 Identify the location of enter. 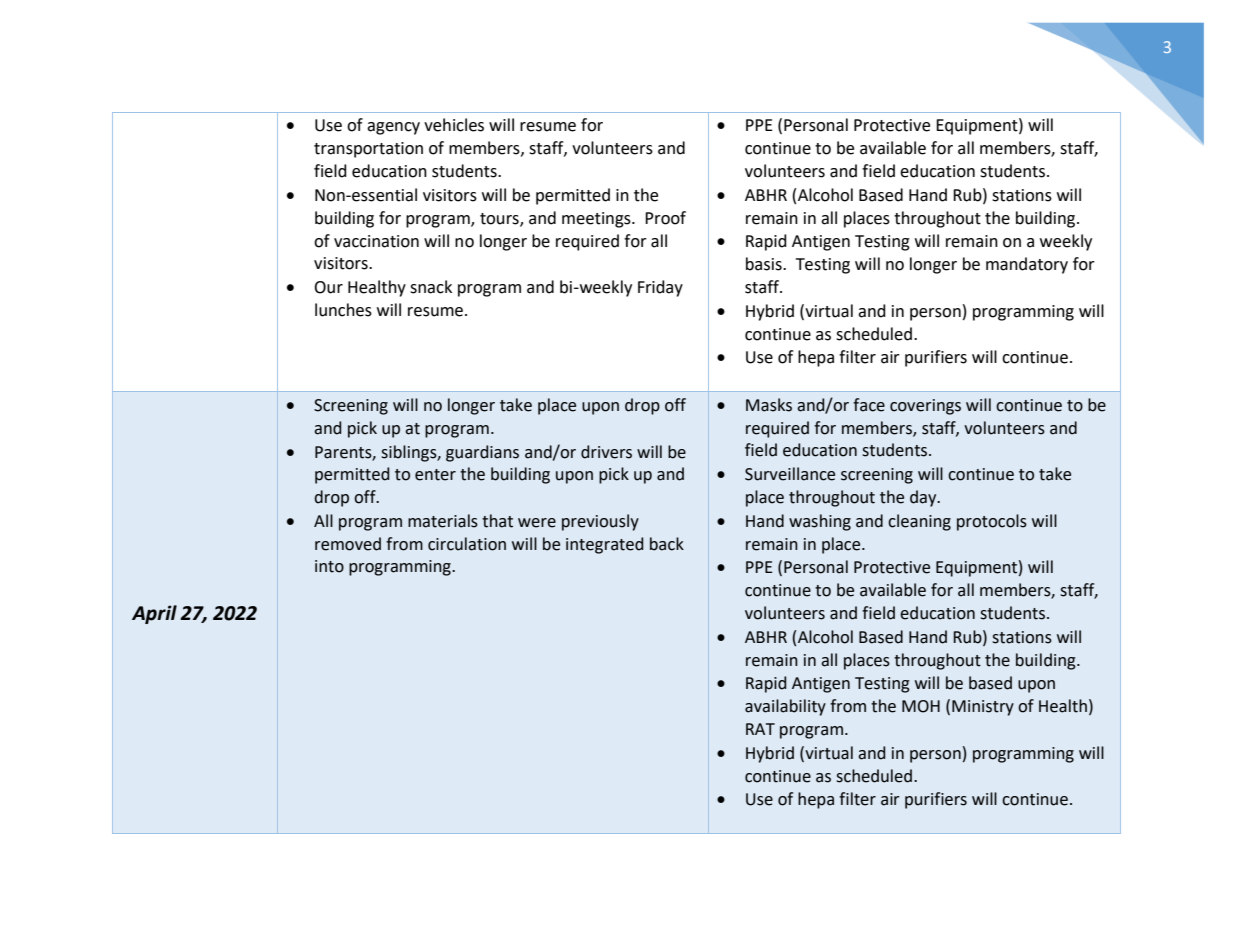
(435, 475).
